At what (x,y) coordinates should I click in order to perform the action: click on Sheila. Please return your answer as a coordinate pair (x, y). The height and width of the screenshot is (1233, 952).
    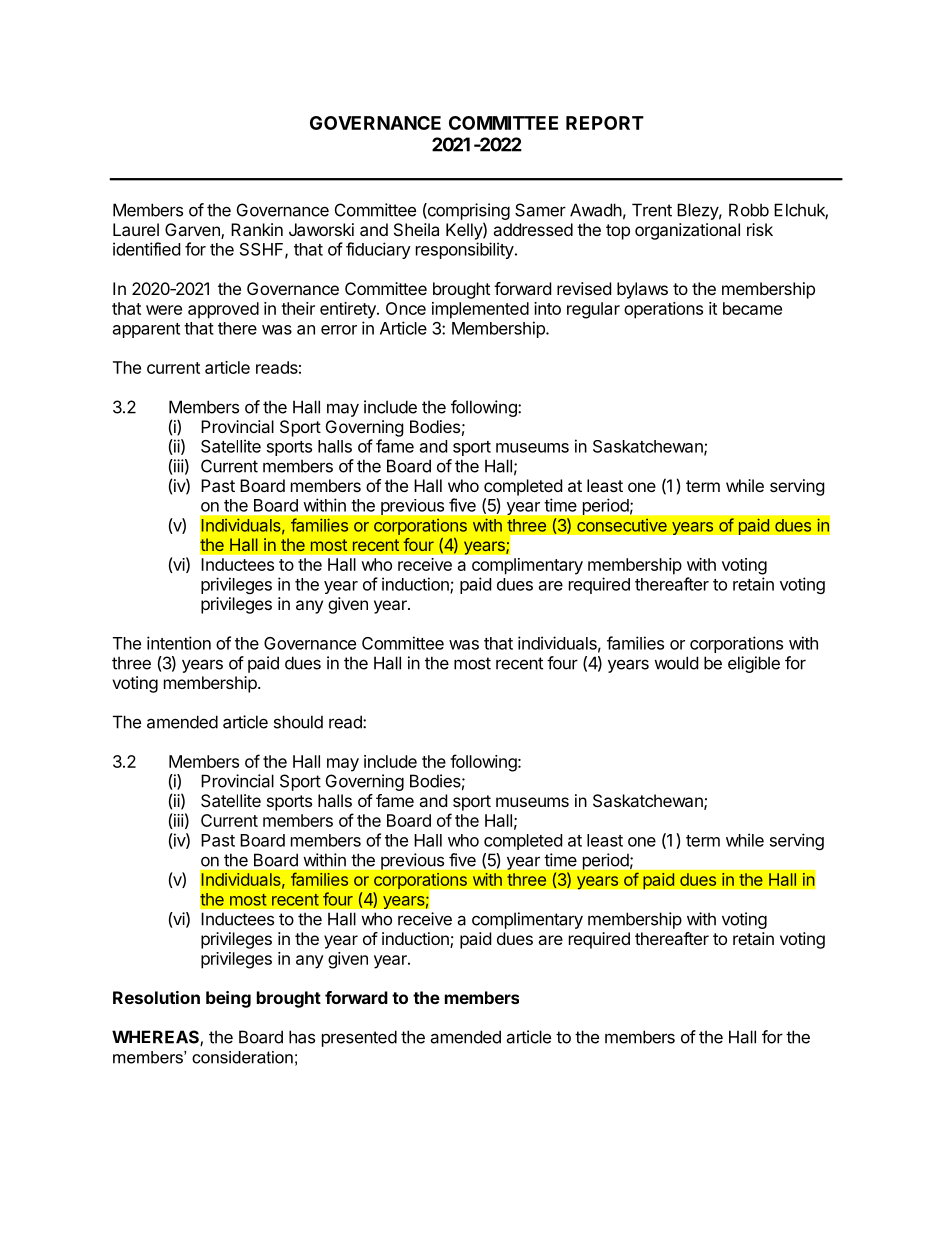
    Looking at the image, I should click on (416, 229).
